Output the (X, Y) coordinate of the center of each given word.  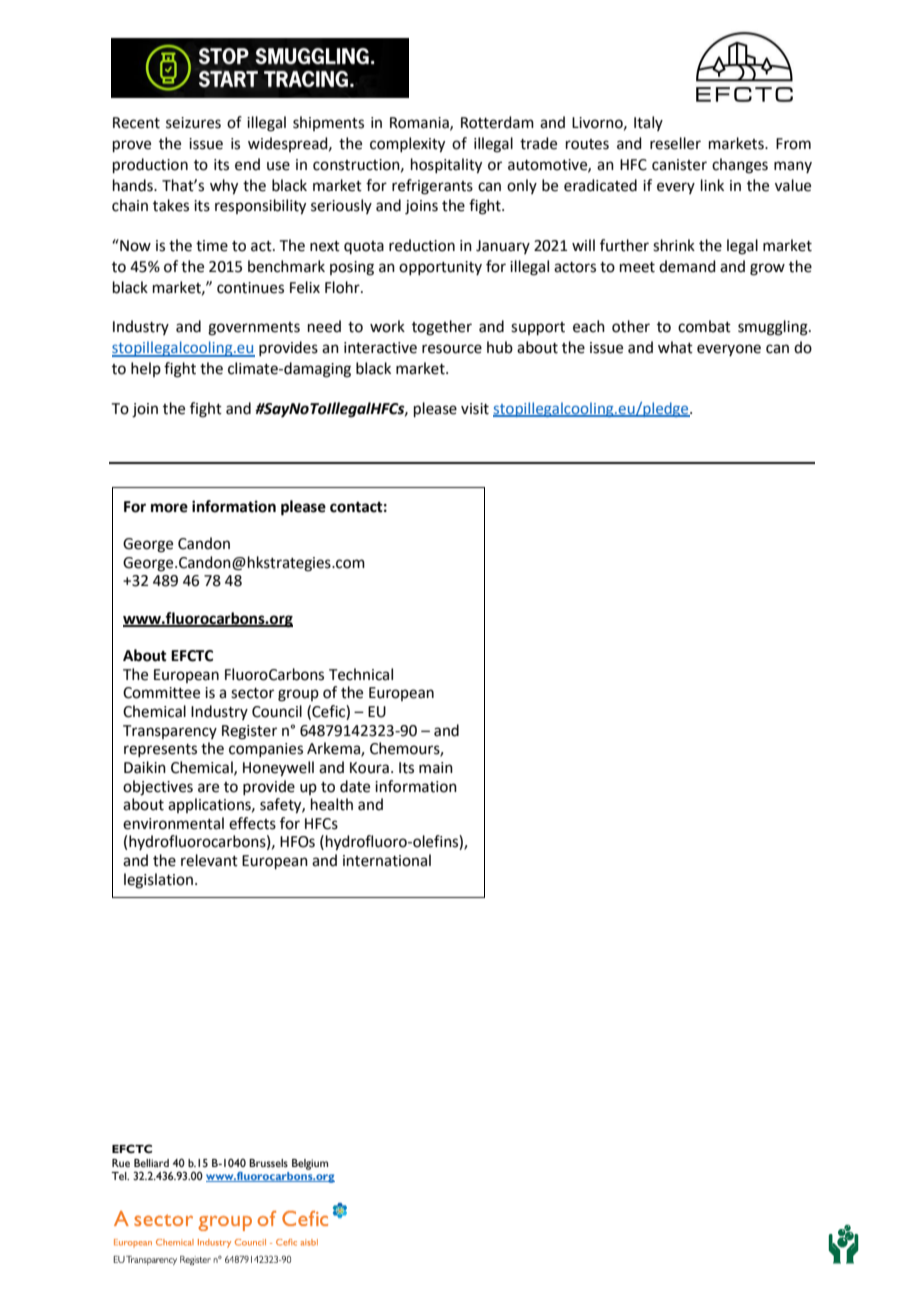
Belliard (151, 1163)
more (169, 508)
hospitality (446, 166)
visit (475, 409)
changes (740, 166)
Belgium (310, 1164)
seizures (193, 123)
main (436, 768)
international (387, 860)
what (675, 347)
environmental (173, 823)
